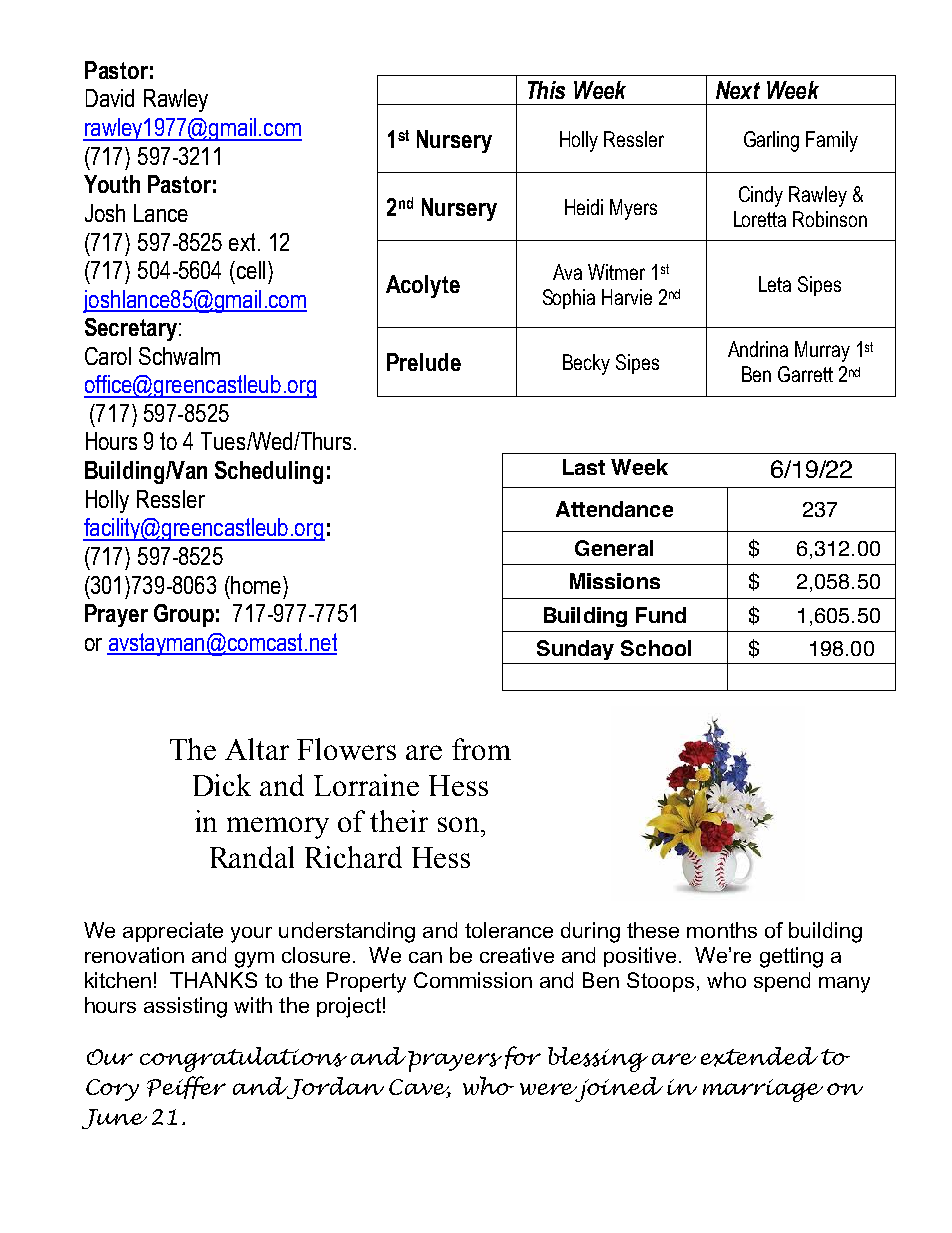 The height and width of the screenshot is (1233, 952). What do you see at coordinates (112, 1090) in the screenshot?
I see `Cory` at bounding box center [112, 1090].
